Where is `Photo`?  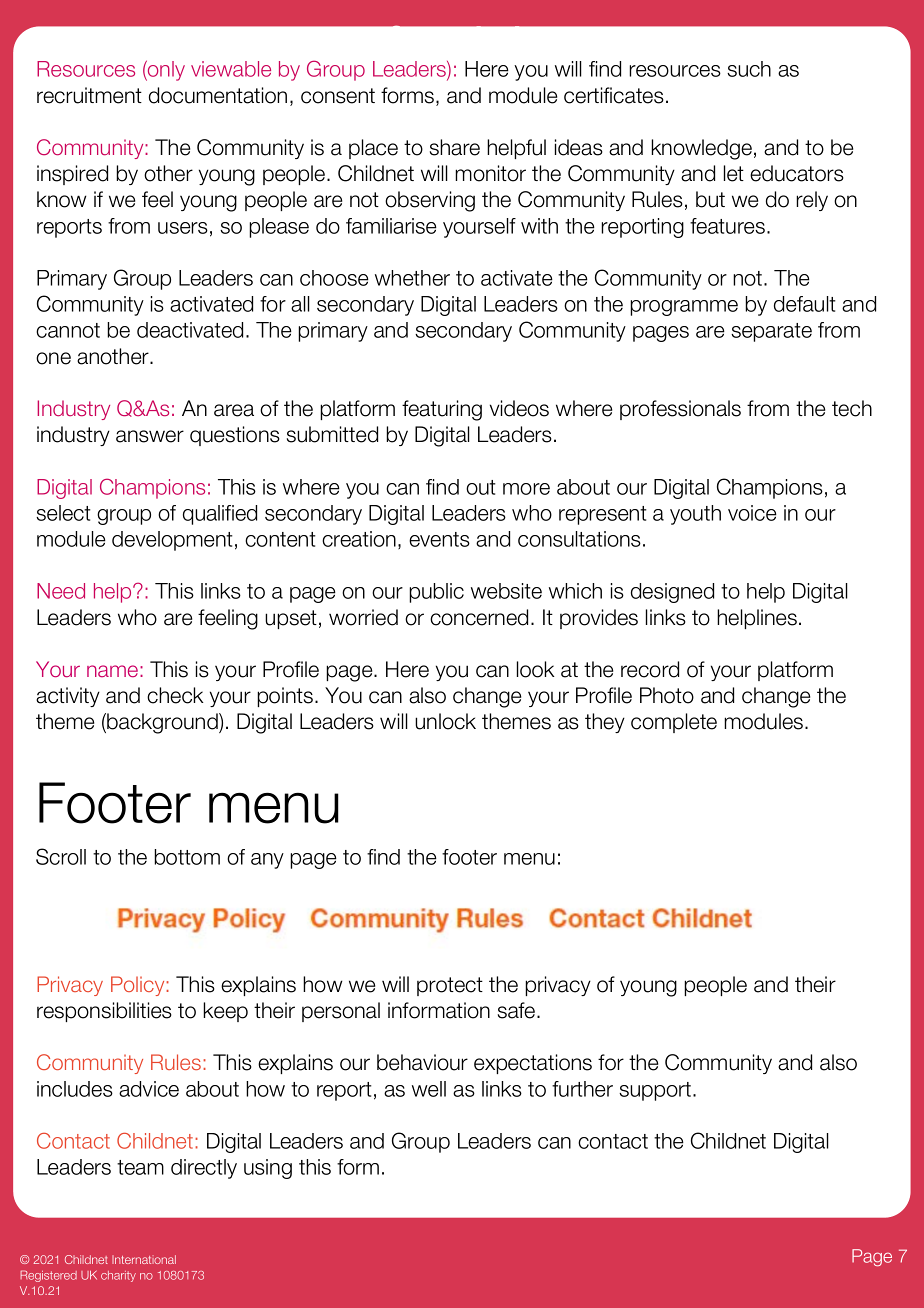
Photo is located at coordinates (667, 695).
